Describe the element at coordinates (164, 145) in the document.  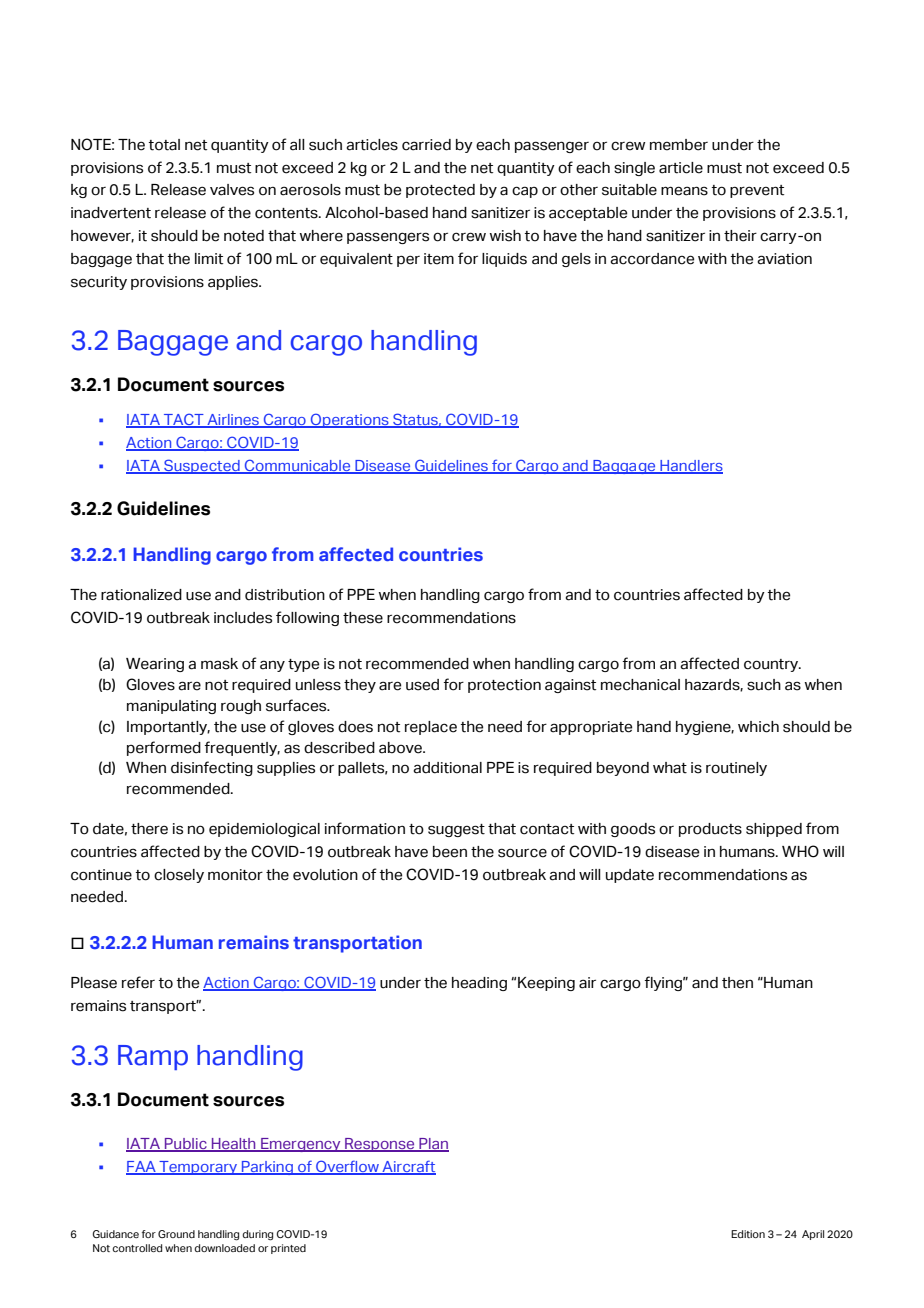
I see `total` at that location.
